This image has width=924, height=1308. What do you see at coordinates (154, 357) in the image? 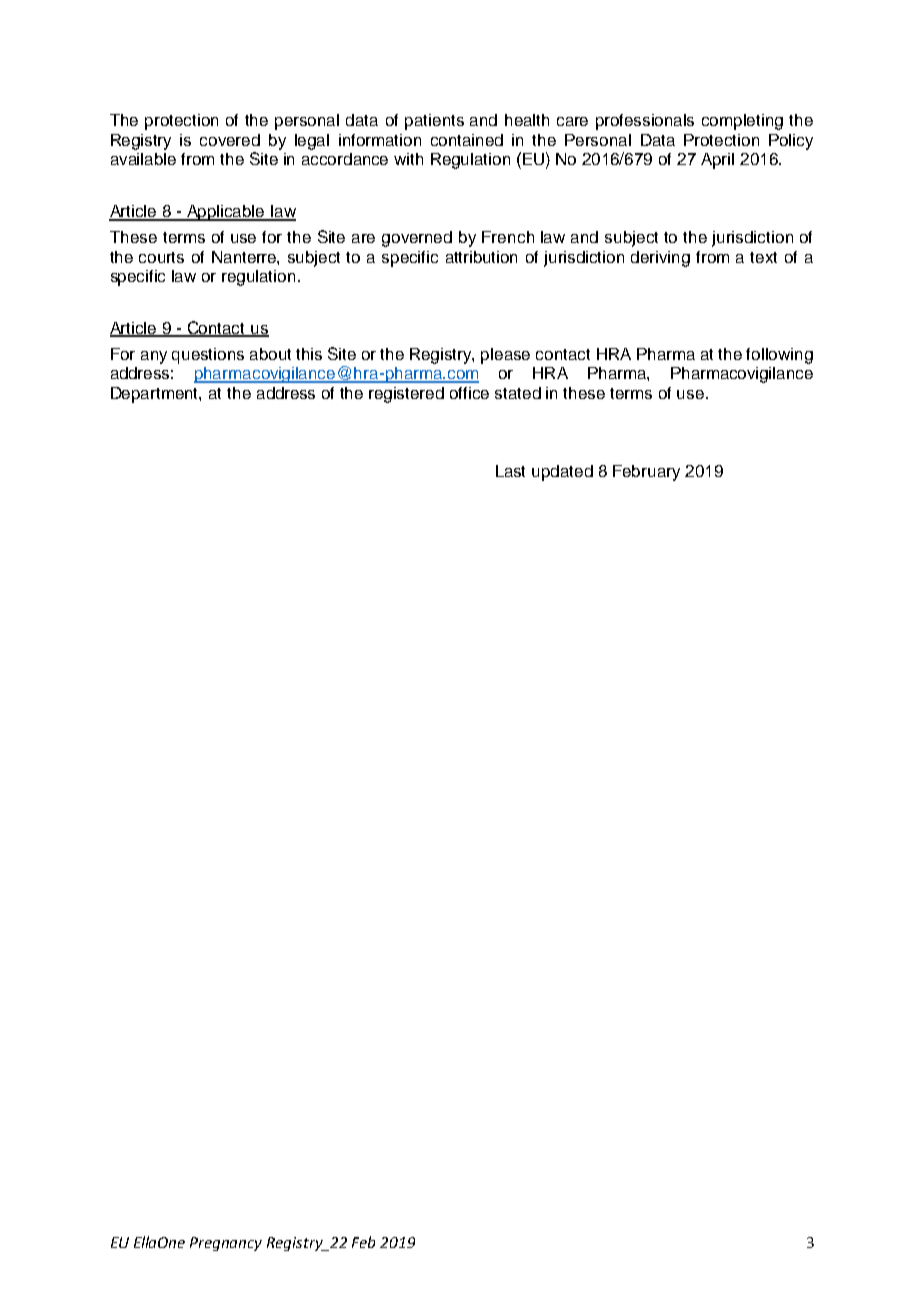
I see `any` at bounding box center [154, 357].
